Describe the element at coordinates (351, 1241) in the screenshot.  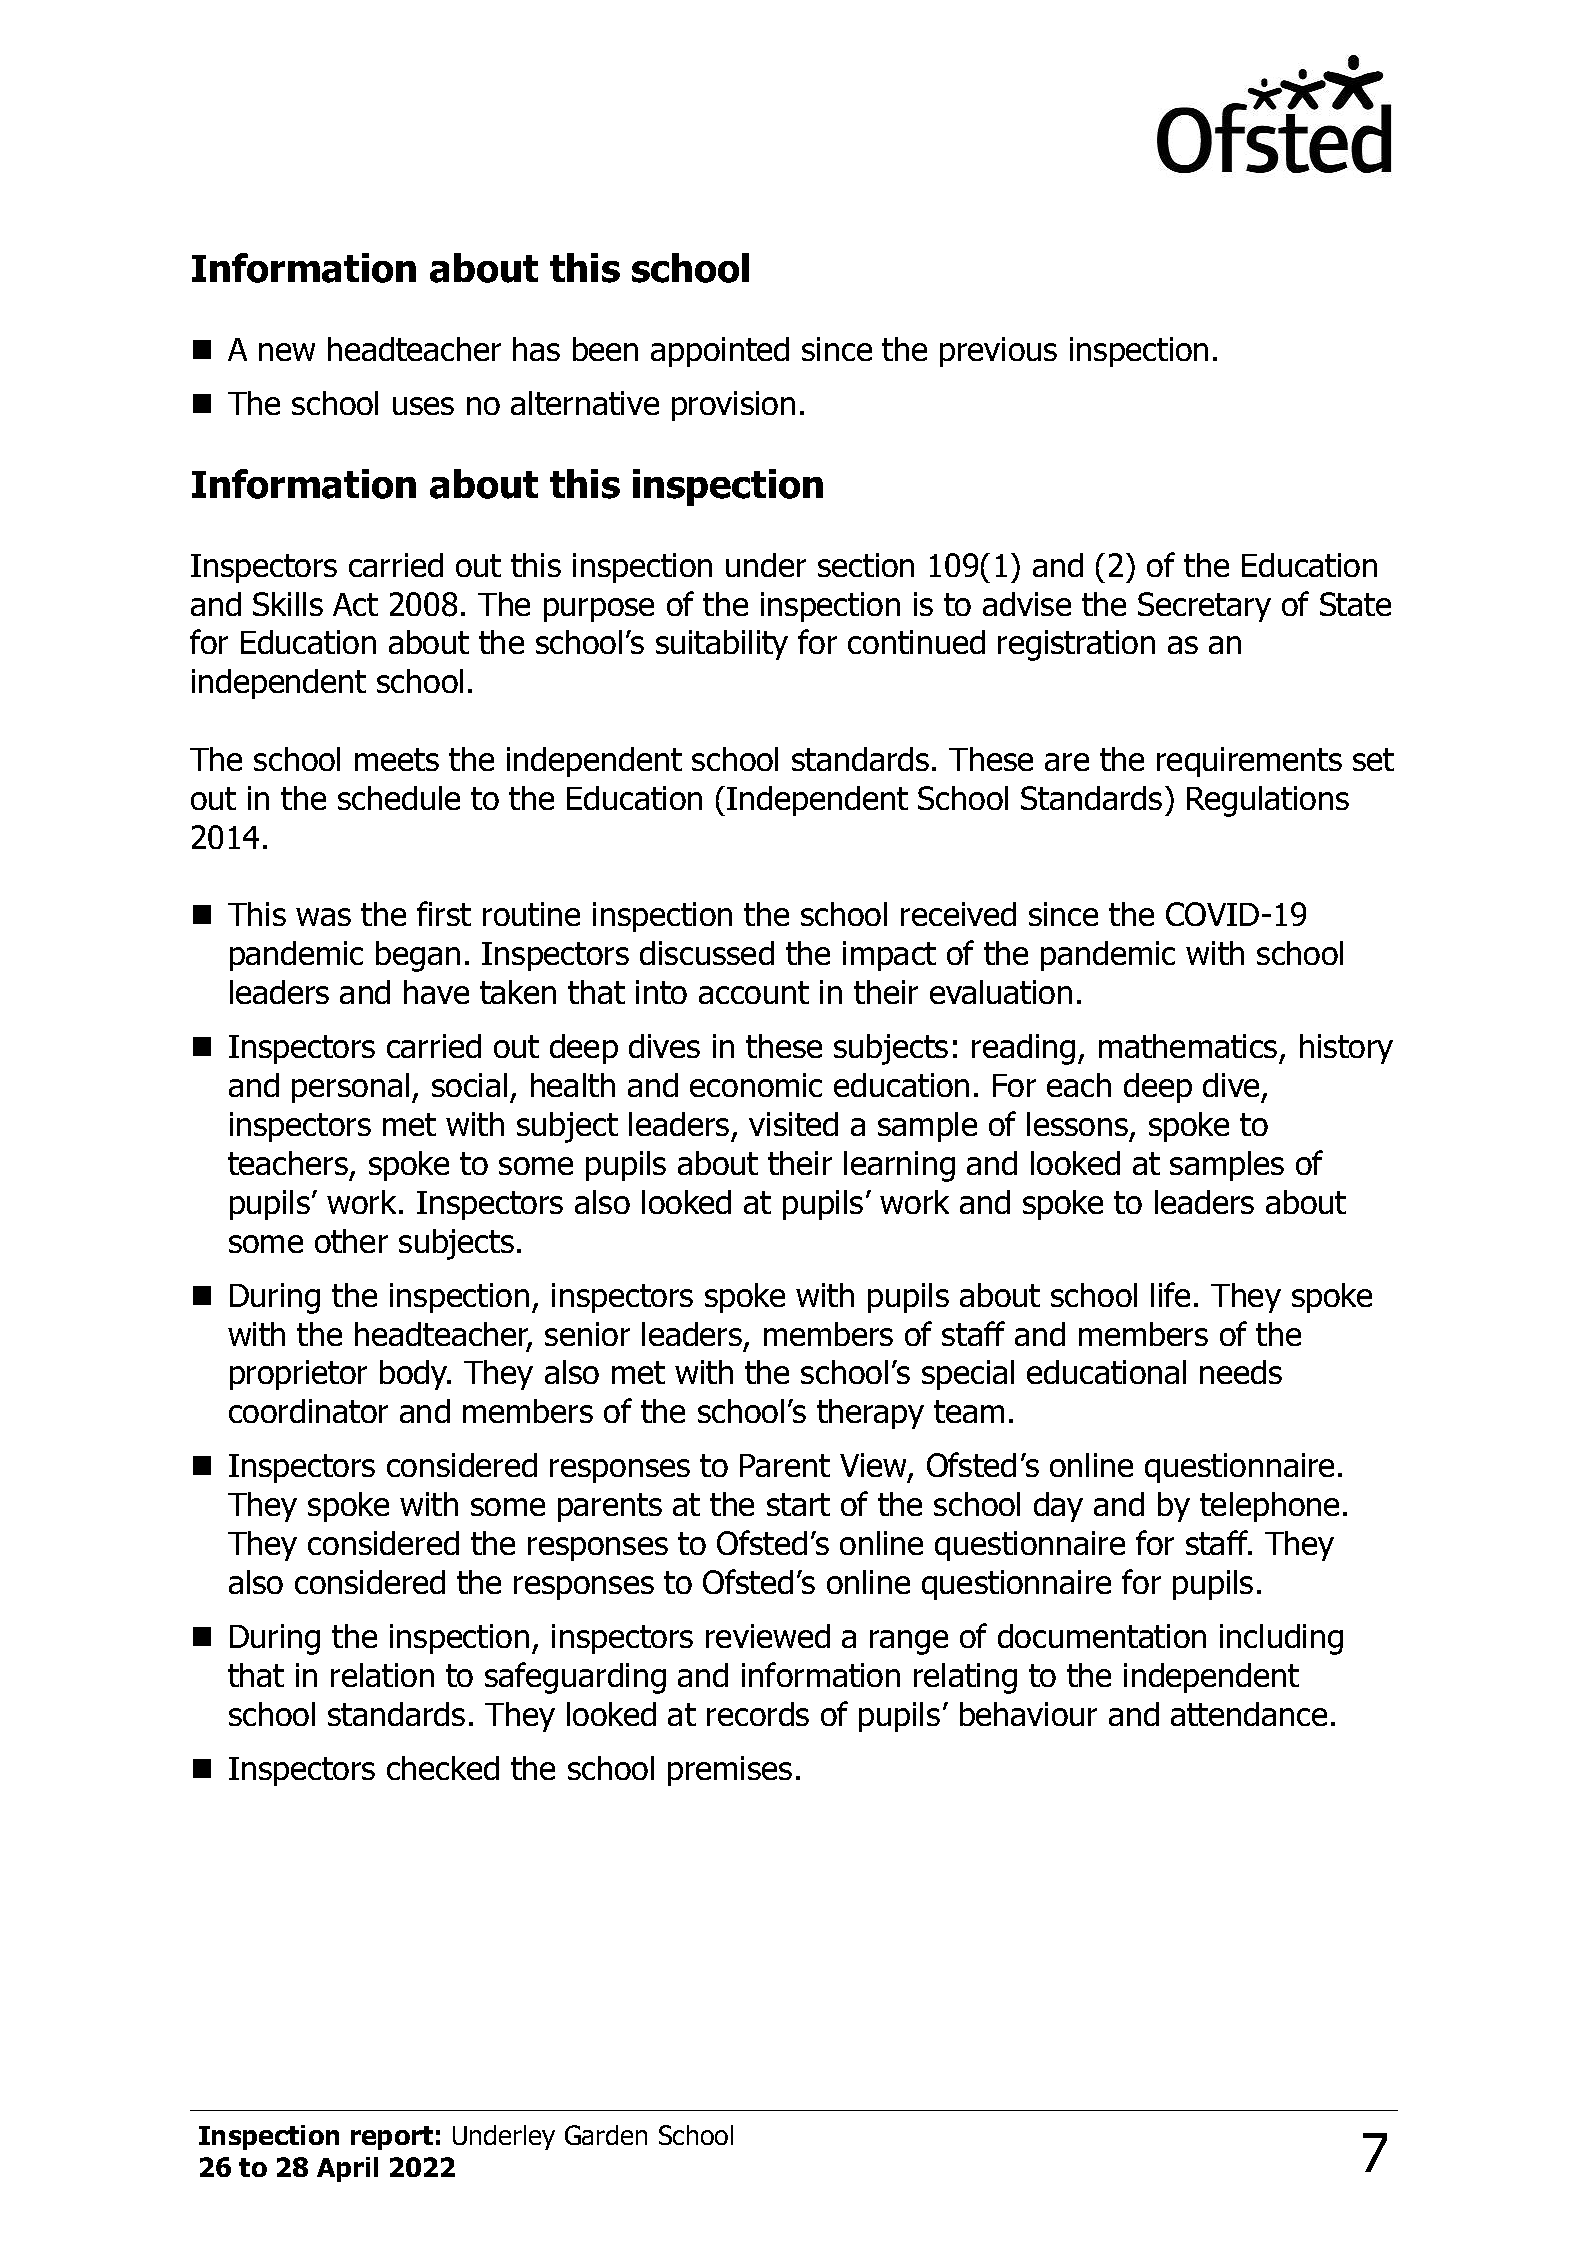
I see `other` at that location.
